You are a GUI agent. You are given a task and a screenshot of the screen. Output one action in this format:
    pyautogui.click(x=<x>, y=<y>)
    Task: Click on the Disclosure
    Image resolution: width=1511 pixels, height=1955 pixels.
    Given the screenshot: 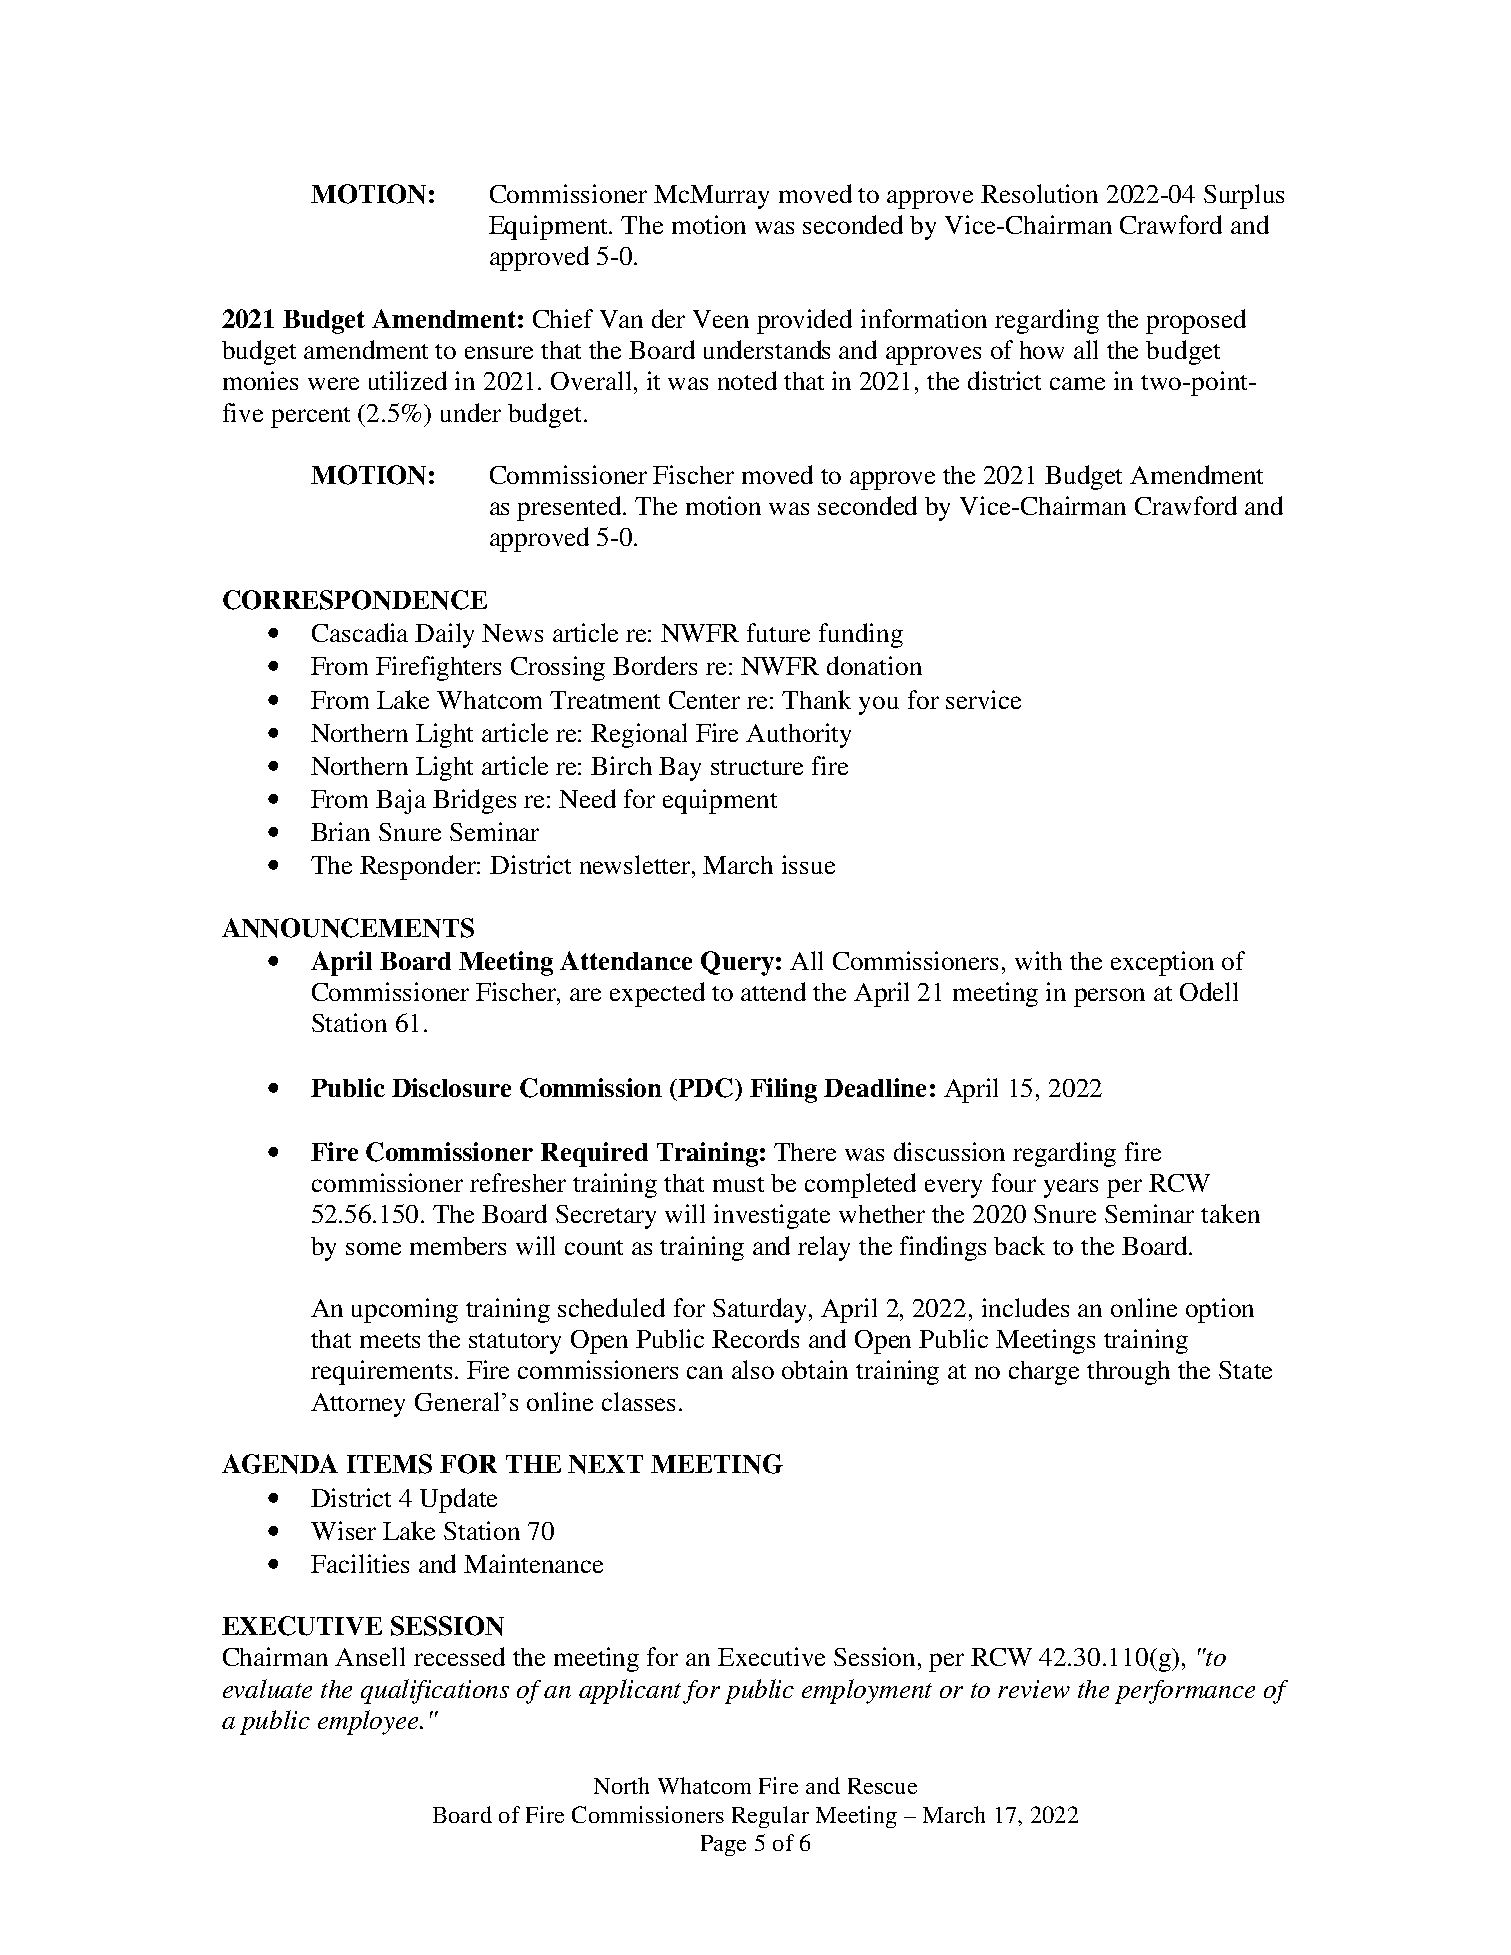 What is the action you would take?
    pyautogui.click(x=451, y=1087)
